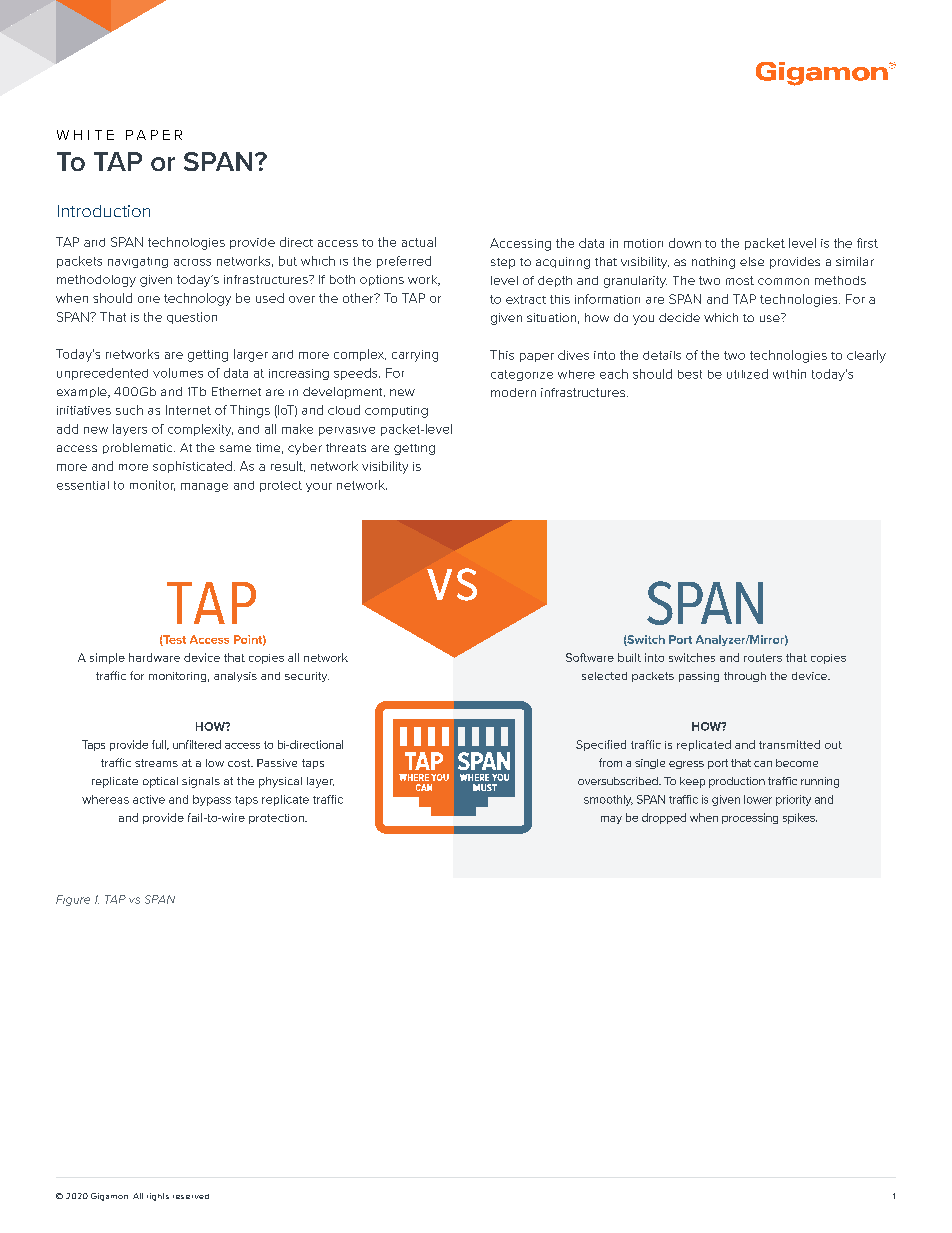 This image has width=952, height=1233. What do you see at coordinates (750, 818) in the image?
I see `processing` at bounding box center [750, 818].
